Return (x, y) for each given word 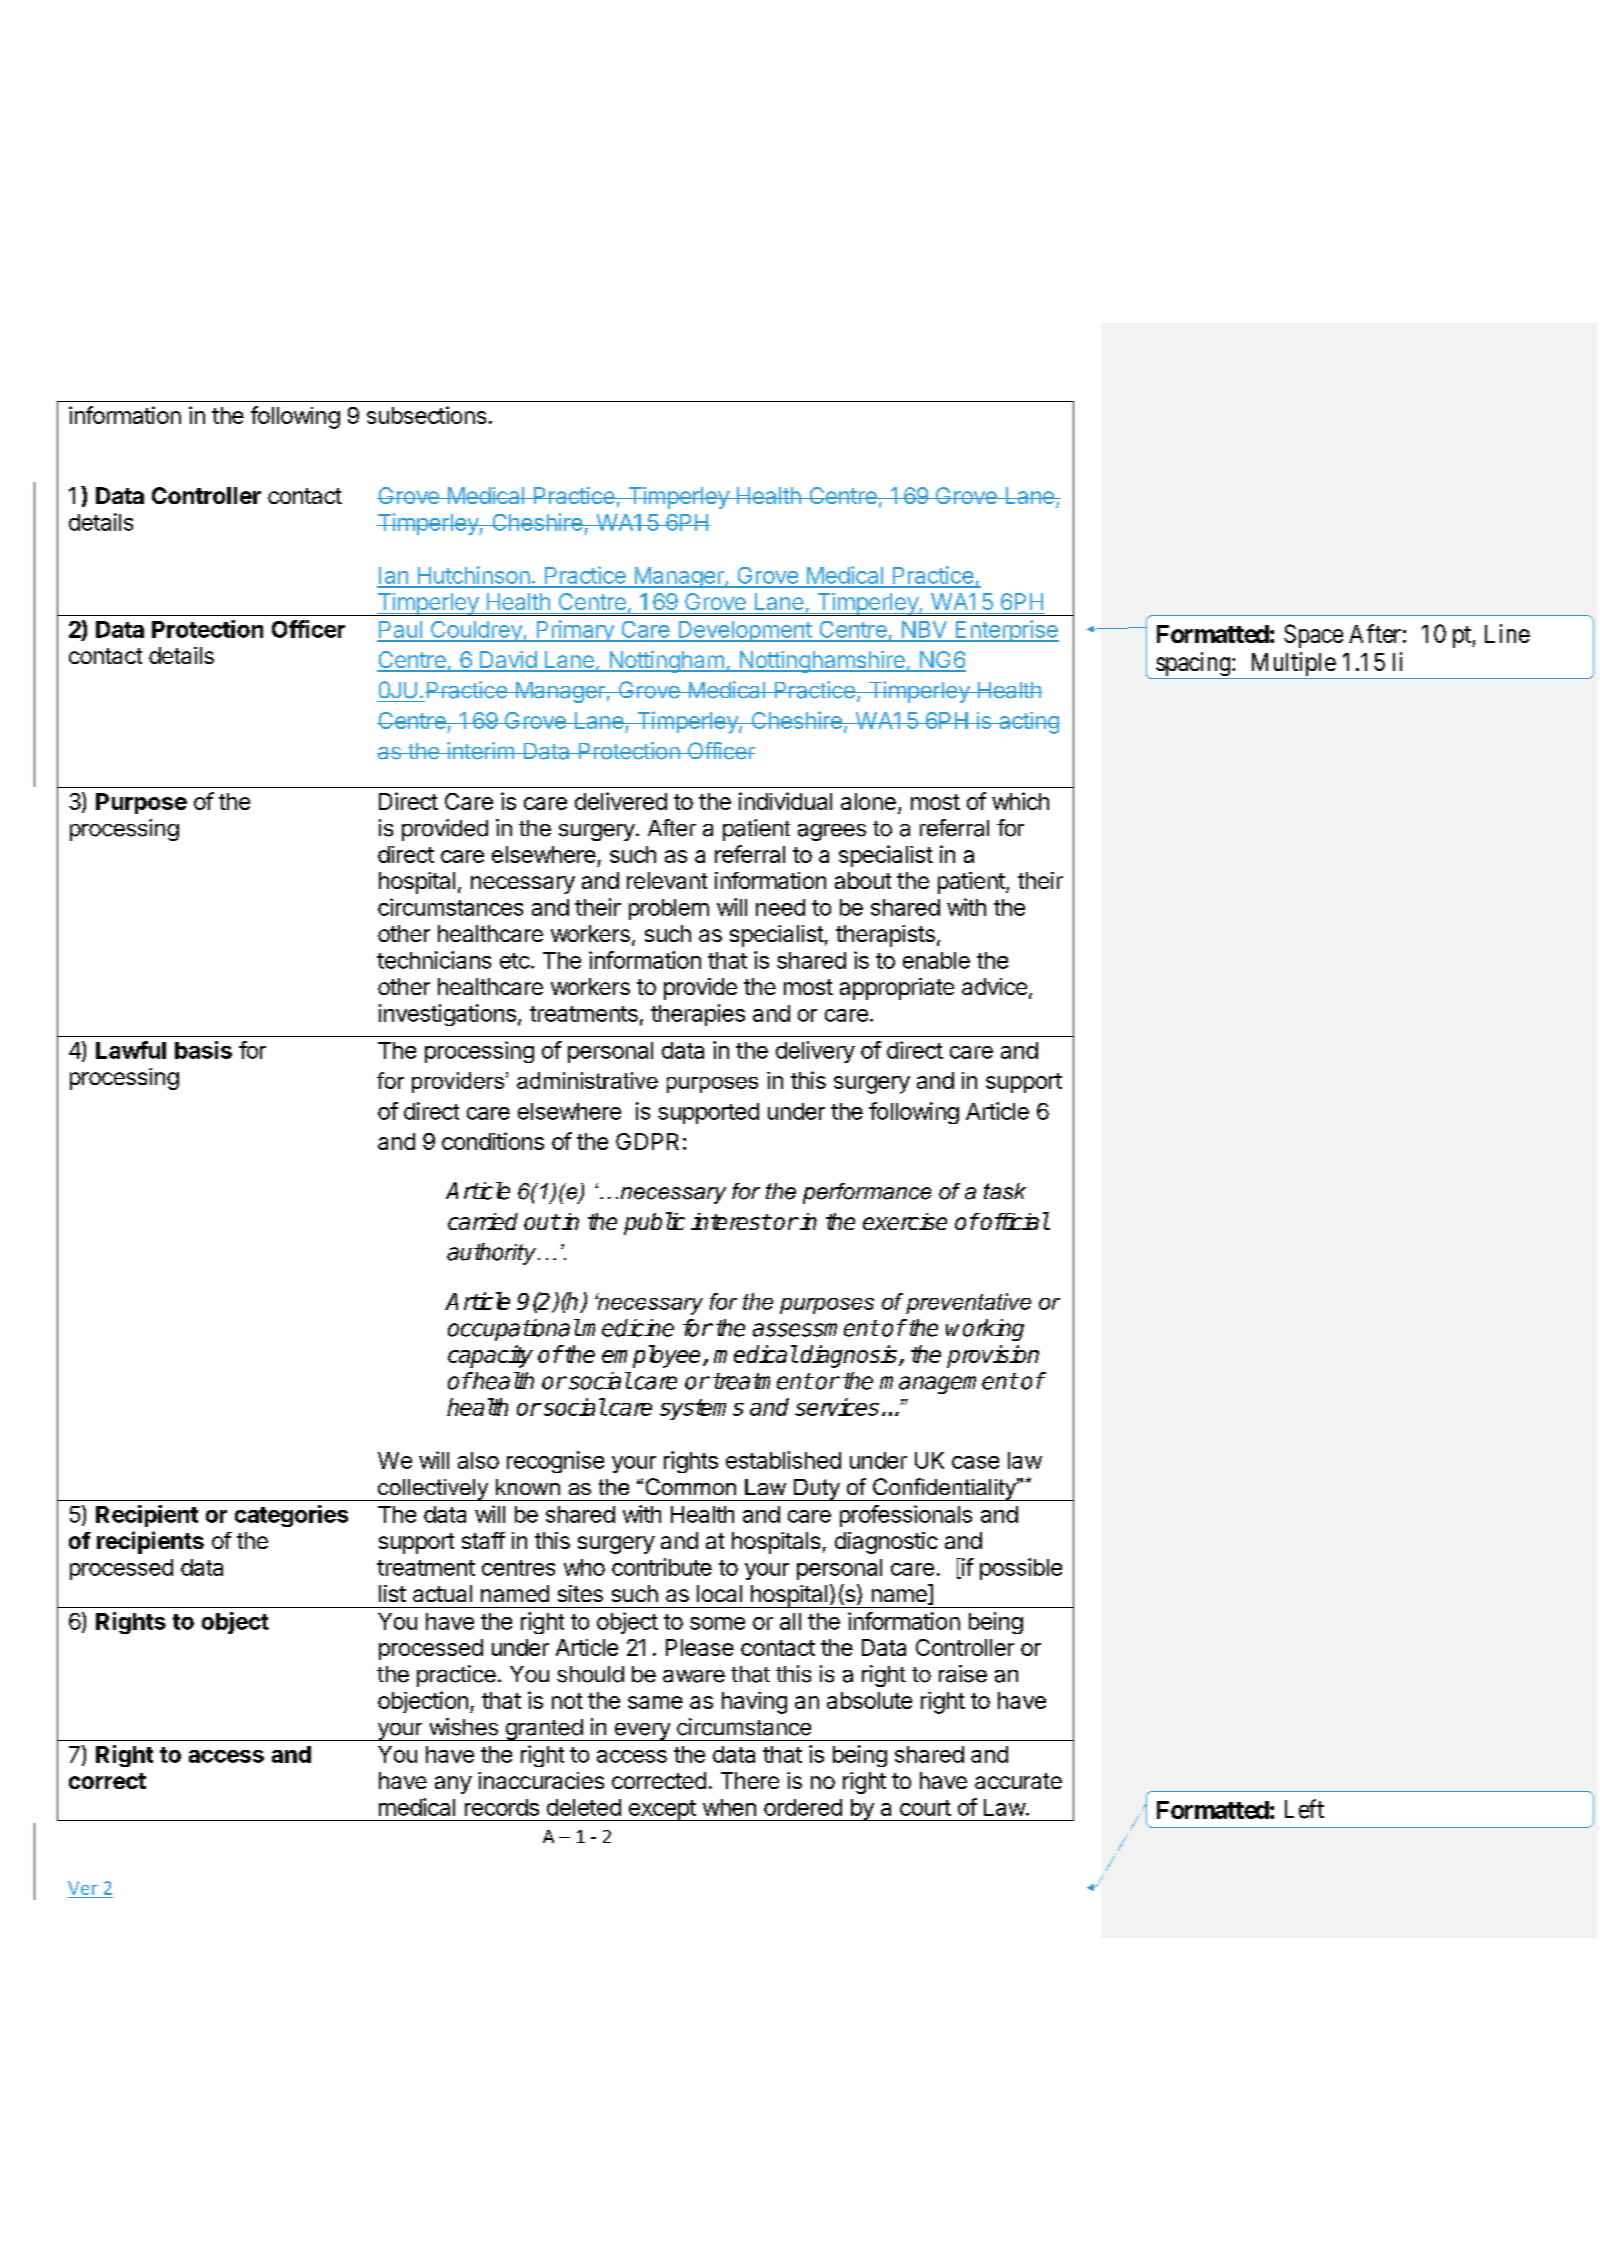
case (975, 1462)
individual (785, 801)
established (783, 1460)
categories (291, 1516)
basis (203, 1050)
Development (745, 631)
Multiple (1292, 665)
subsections (426, 415)
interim (480, 751)
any (453, 1785)
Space (1313, 636)
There (750, 1780)
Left (1304, 1809)
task (1005, 1191)
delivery (815, 1052)
